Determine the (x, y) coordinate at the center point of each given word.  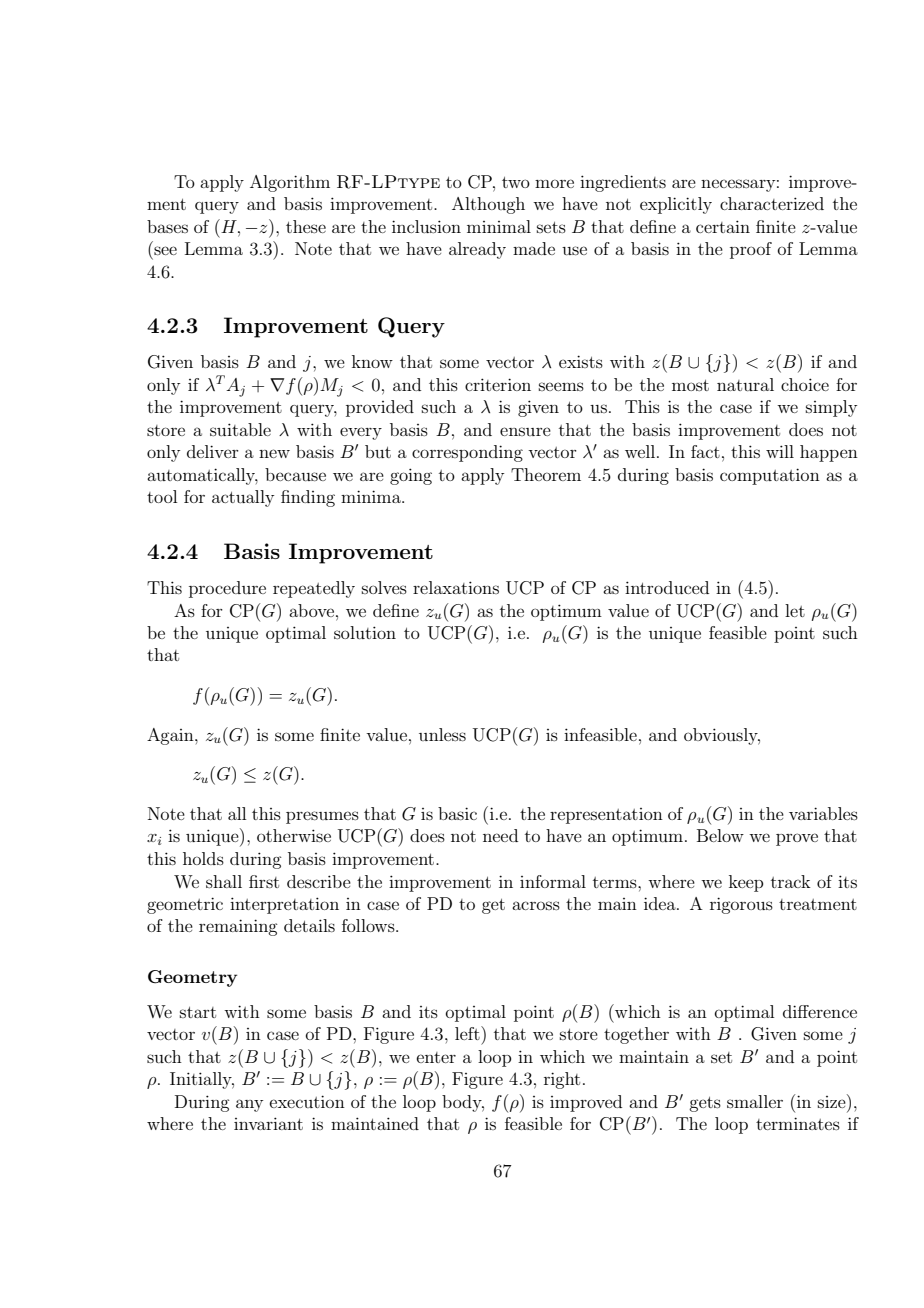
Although (488, 205)
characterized (772, 203)
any (249, 1105)
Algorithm (290, 183)
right (562, 1080)
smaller (755, 1101)
